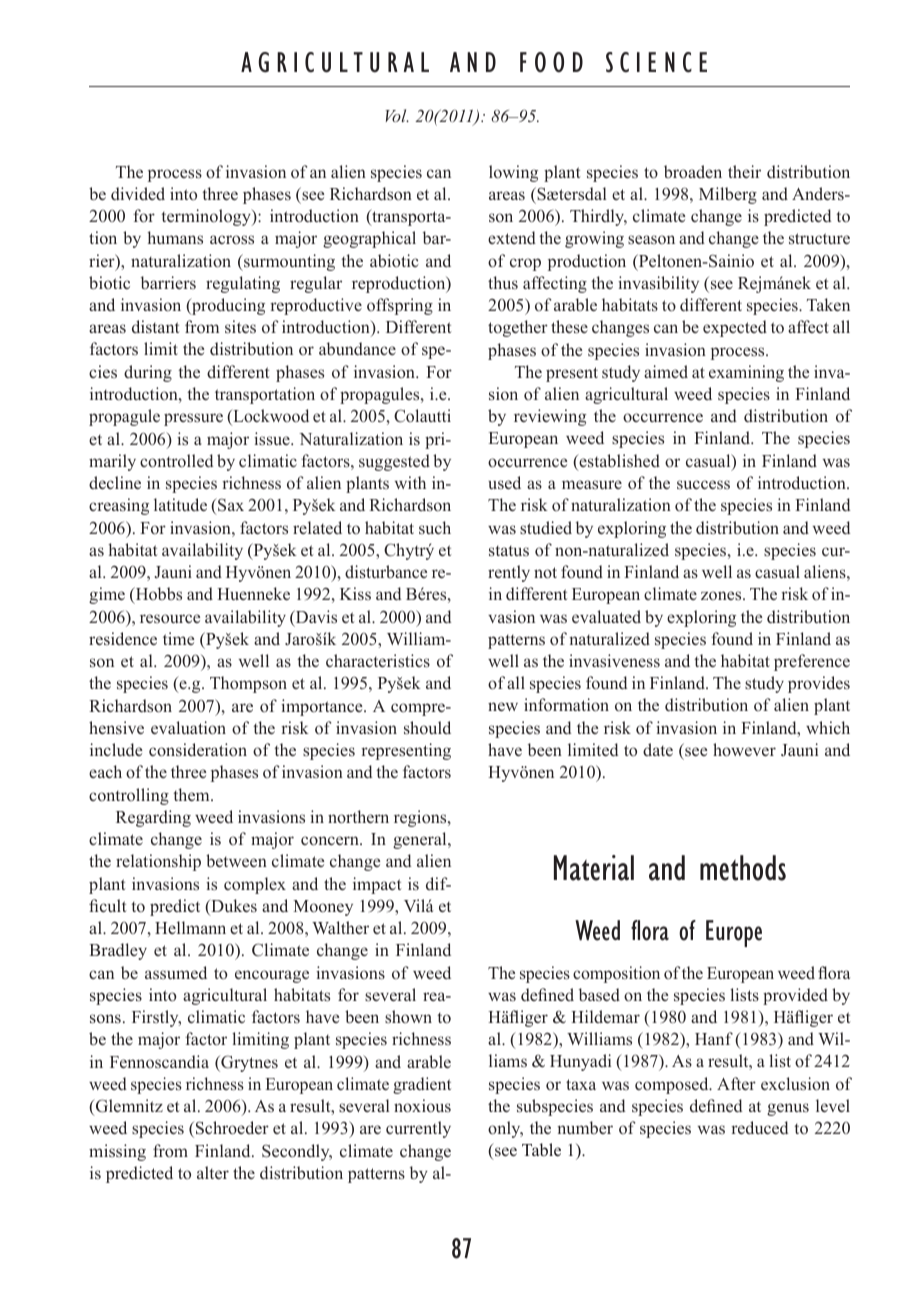 Image resolution: width=924 pixels, height=1314 pixels. Describe the element at coordinates (232, 1128) in the screenshot. I see `Schroeder` at that location.
